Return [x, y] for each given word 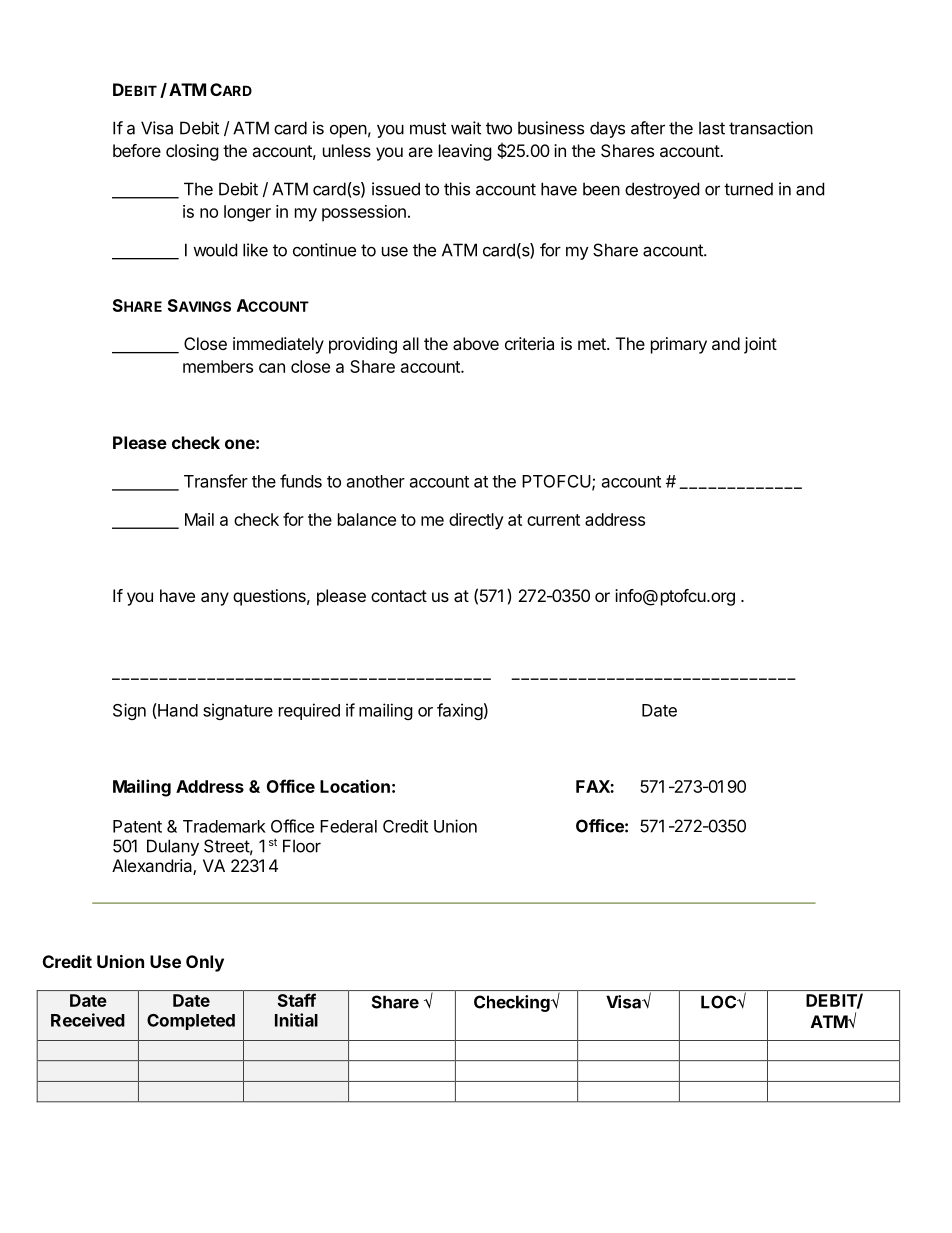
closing [192, 152]
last [712, 128]
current [553, 520]
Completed [191, 1022]
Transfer [216, 481]
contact [399, 596]
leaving [465, 152]
